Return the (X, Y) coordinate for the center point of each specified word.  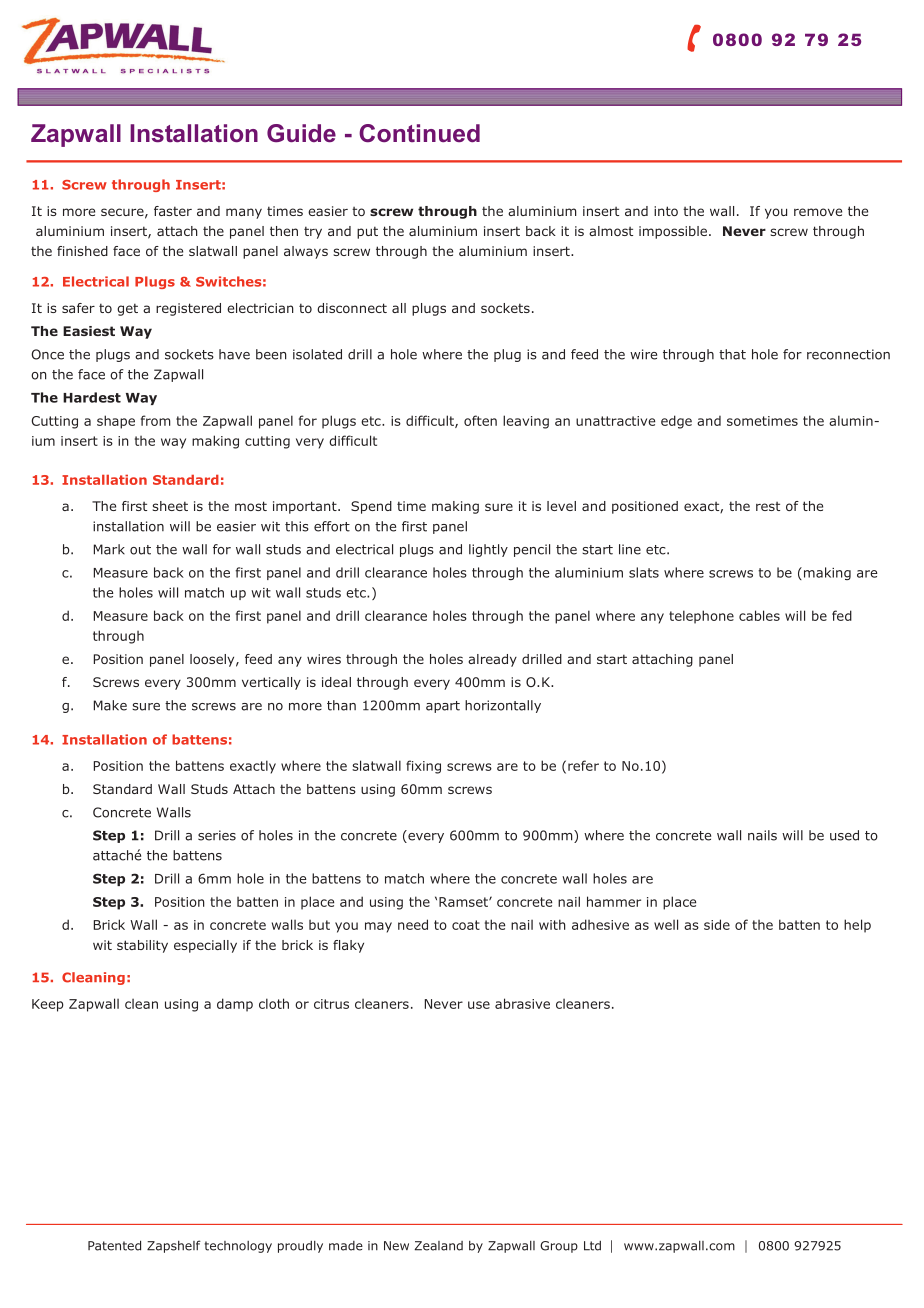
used (844, 835)
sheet (170, 506)
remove (818, 212)
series (217, 835)
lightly (488, 550)
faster (173, 211)
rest (768, 506)
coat (466, 925)
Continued (419, 133)
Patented (114, 1245)
